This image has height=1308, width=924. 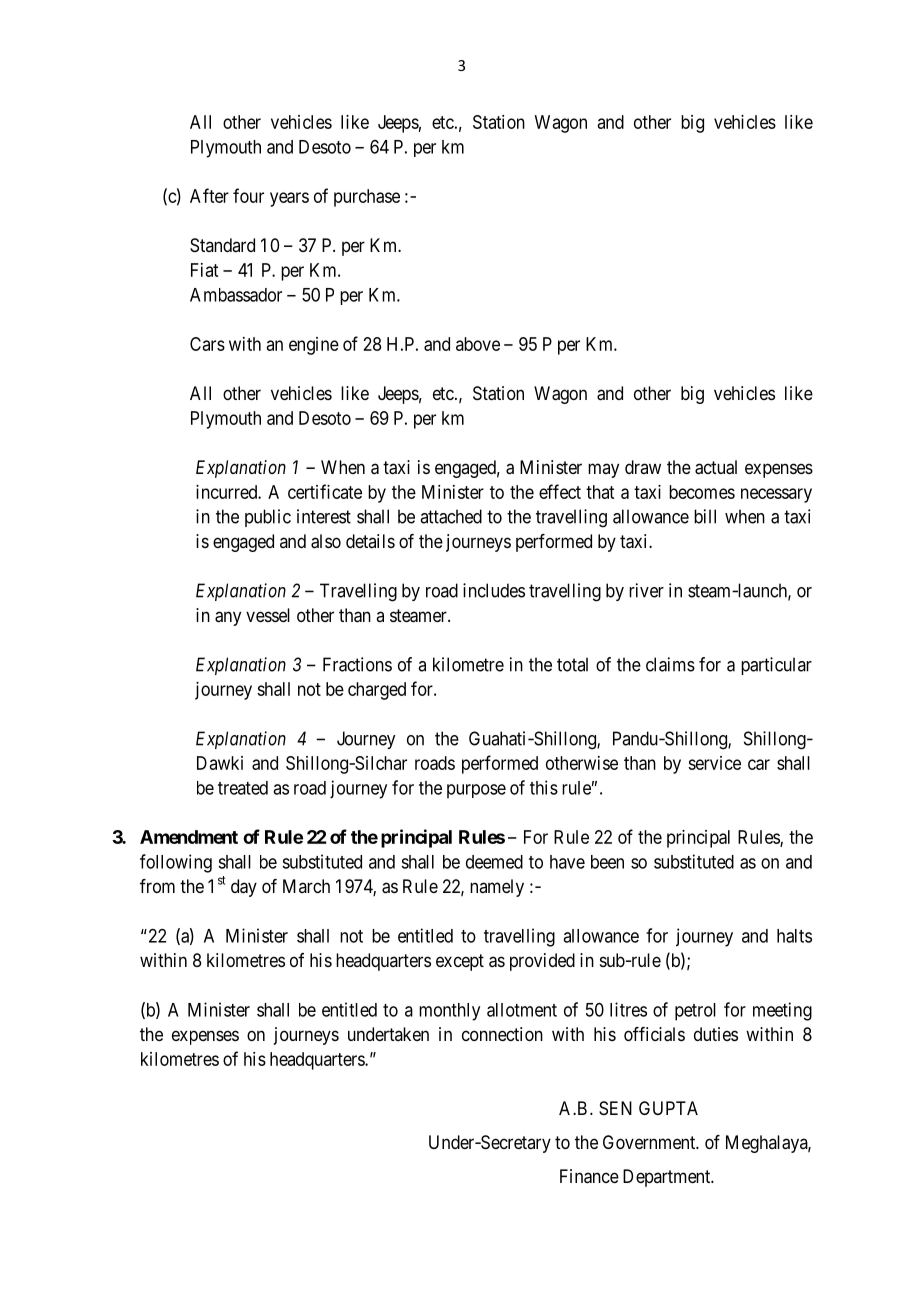 I want to click on public, so click(x=268, y=518).
